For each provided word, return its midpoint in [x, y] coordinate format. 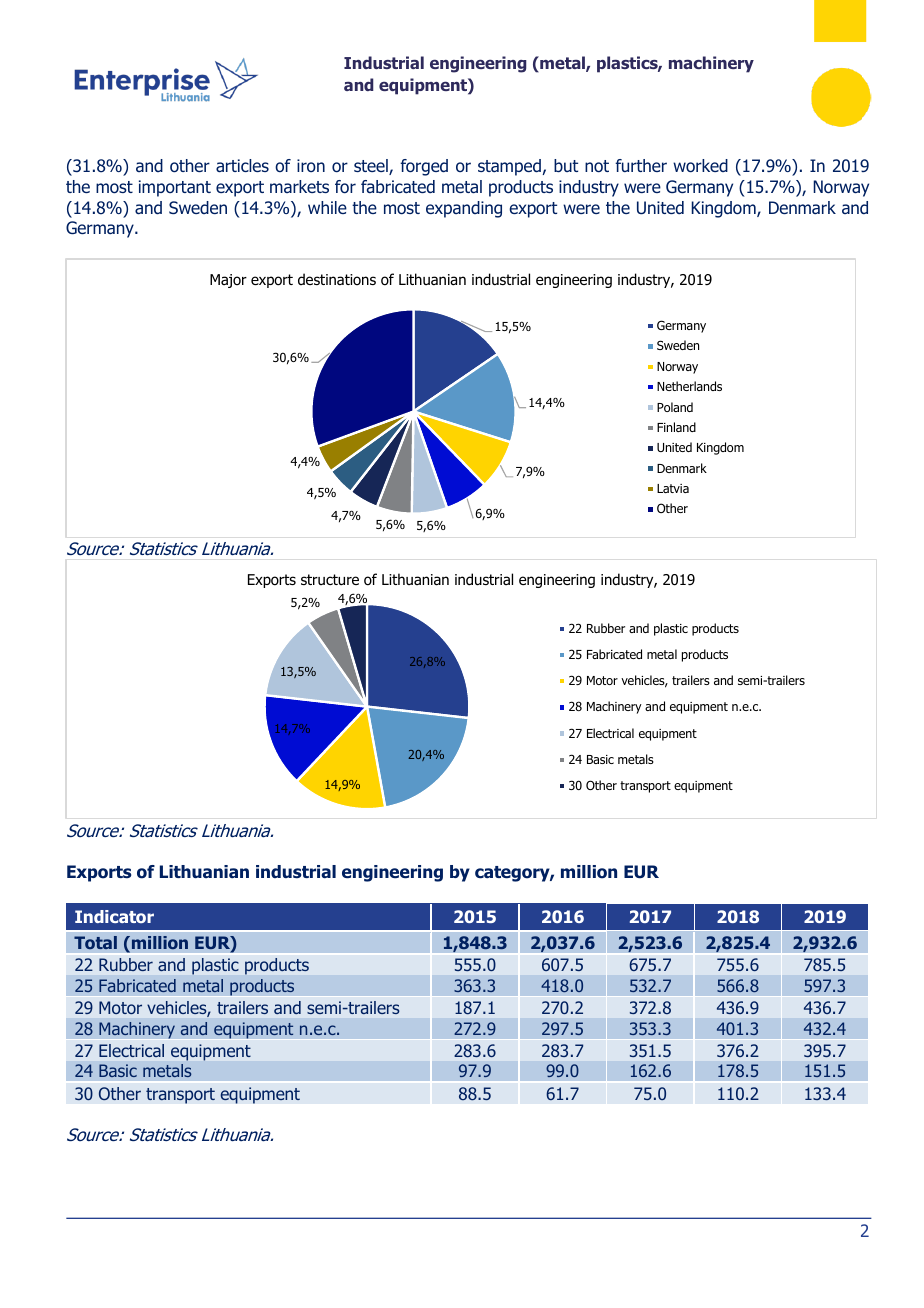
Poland [675, 407]
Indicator [114, 916]
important [175, 188]
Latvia [673, 488]
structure [330, 580]
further [641, 165]
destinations [337, 279]
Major [228, 281]
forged [424, 167]
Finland [676, 427]
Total [95, 942]
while [327, 207]
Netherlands [689, 386]
